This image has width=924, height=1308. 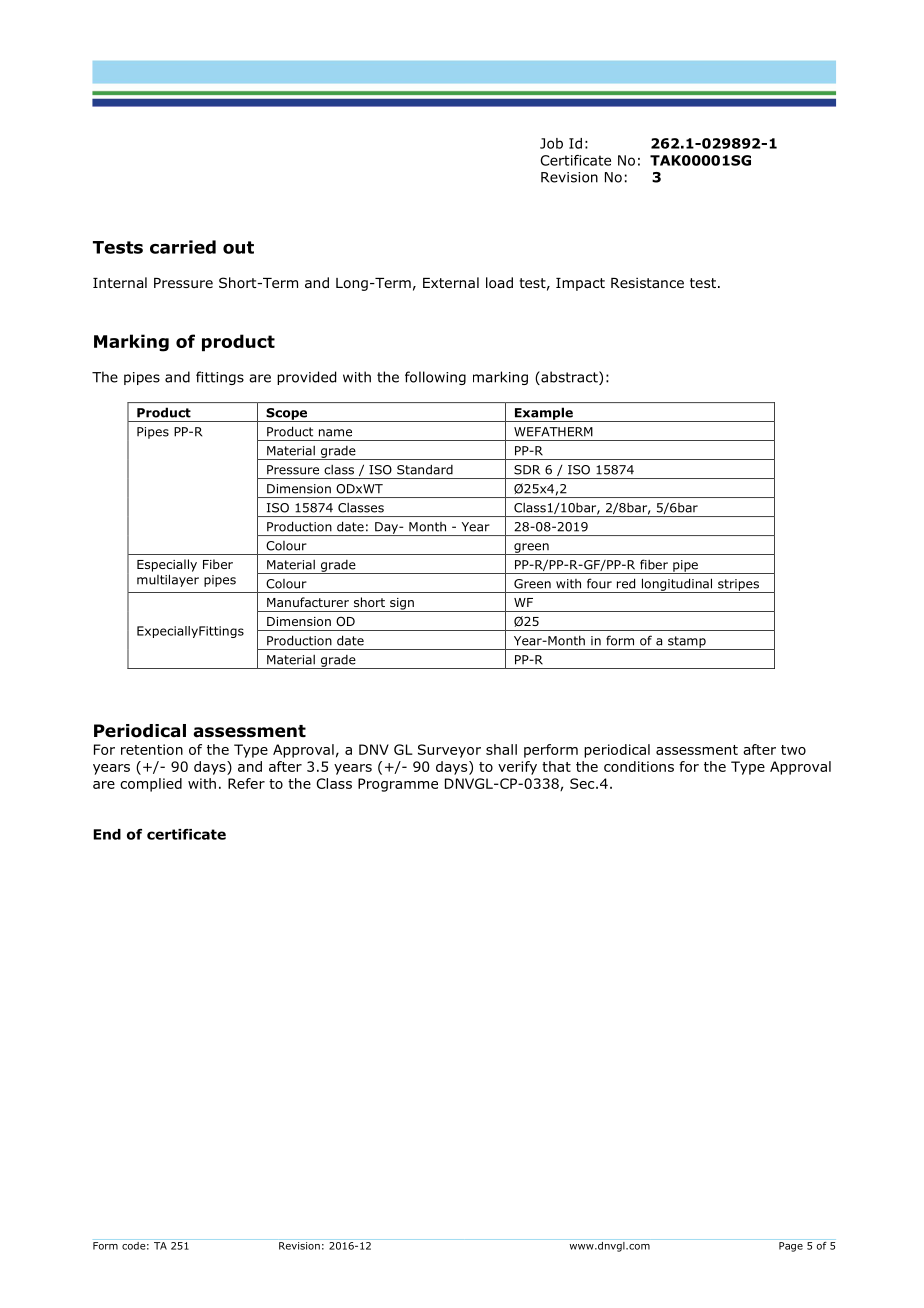 What do you see at coordinates (152, 749) in the image?
I see `retention` at bounding box center [152, 749].
